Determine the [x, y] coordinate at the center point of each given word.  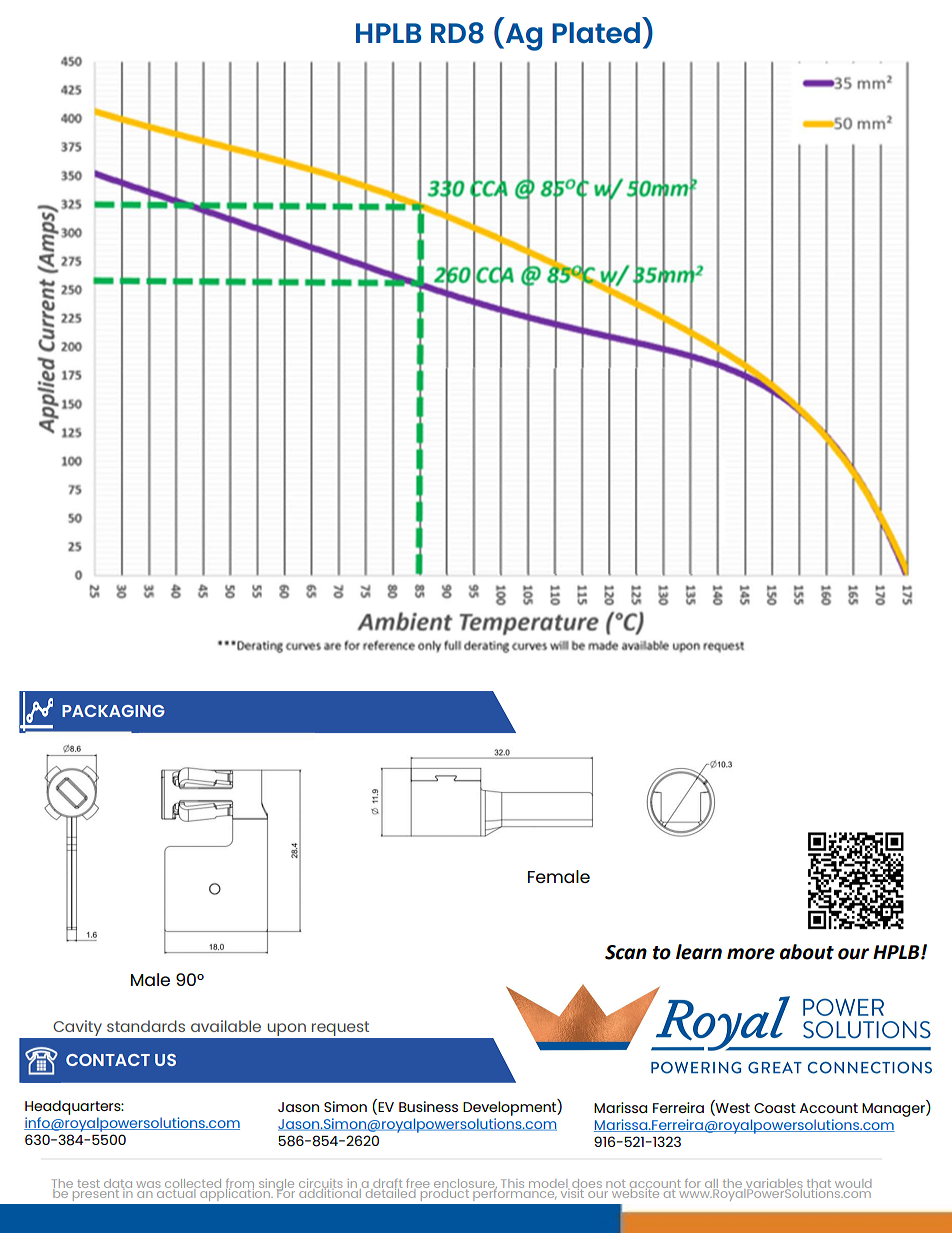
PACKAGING [113, 711]
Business [428, 1106]
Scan [626, 952]
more [751, 954]
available [226, 1026]
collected [193, 1184]
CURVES [217, 79]
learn [699, 952]
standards [146, 1026]
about [807, 952]
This [512, 1183]
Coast [775, 1108]
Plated [596, 32]
